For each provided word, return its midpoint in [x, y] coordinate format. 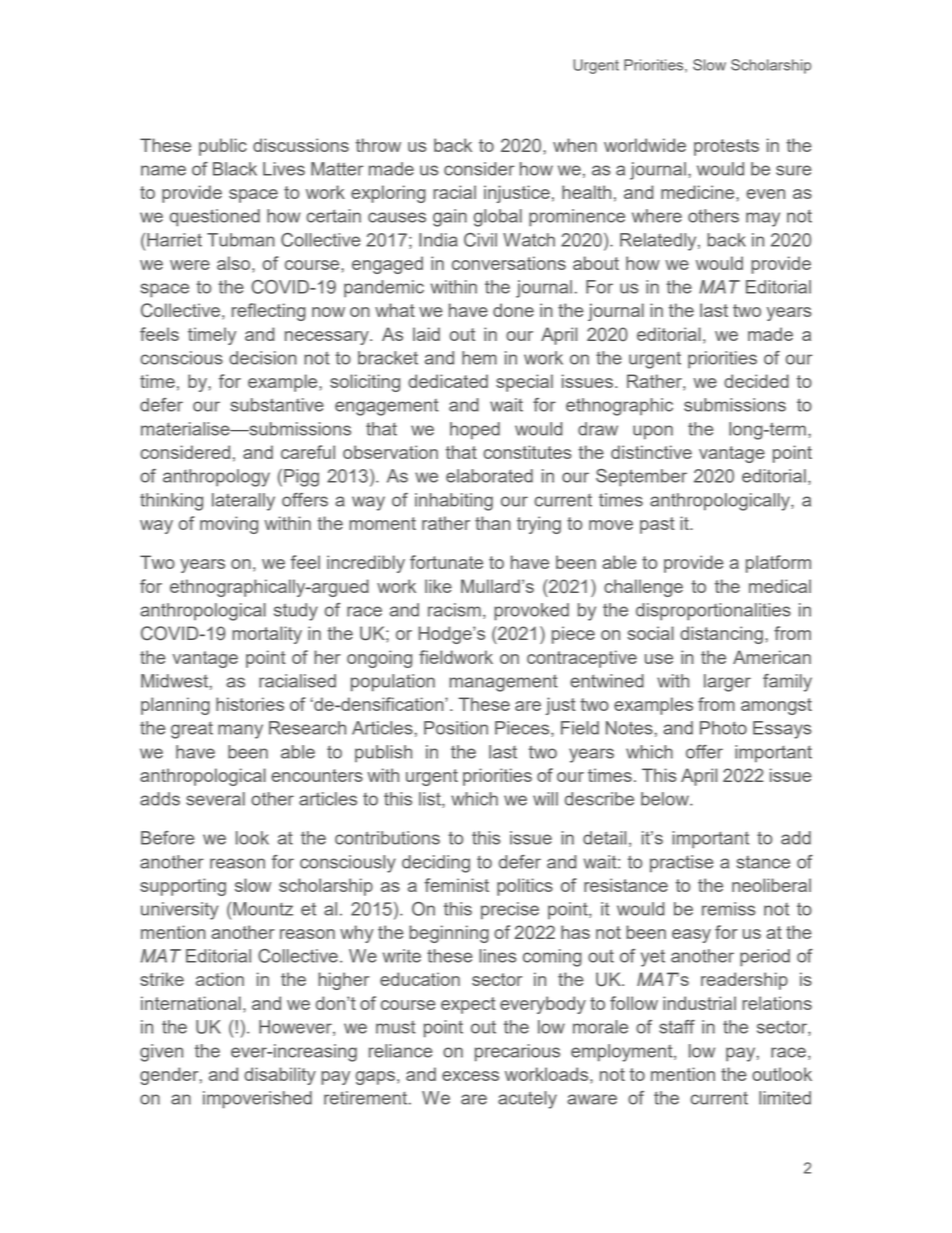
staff [677, 1027]
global [498, 218]
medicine [699, 192]
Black [235, 169]
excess [470, 1076]
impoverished [257, 1100]
